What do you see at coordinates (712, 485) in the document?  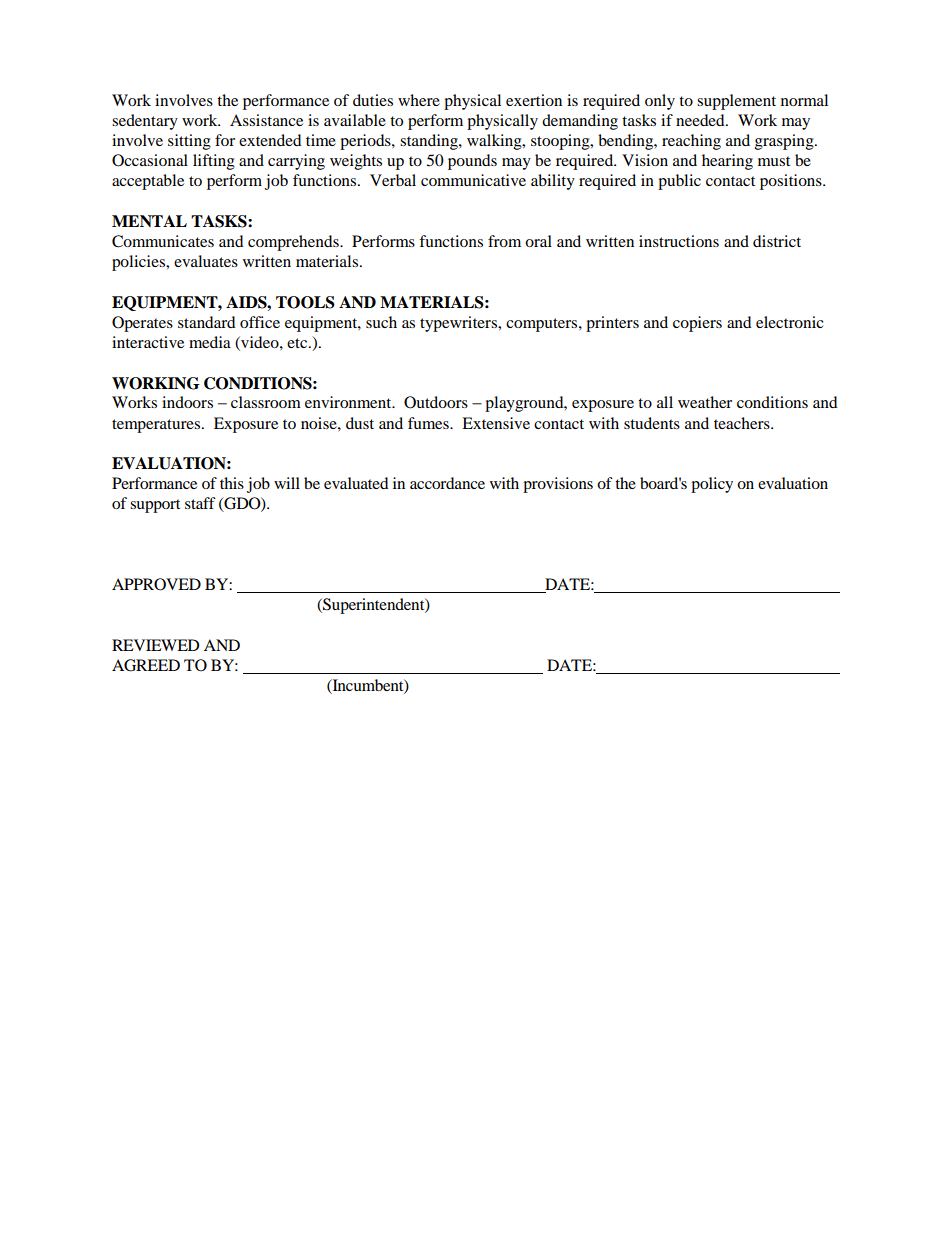 I see `policy` at bounding box center [712, 485].
